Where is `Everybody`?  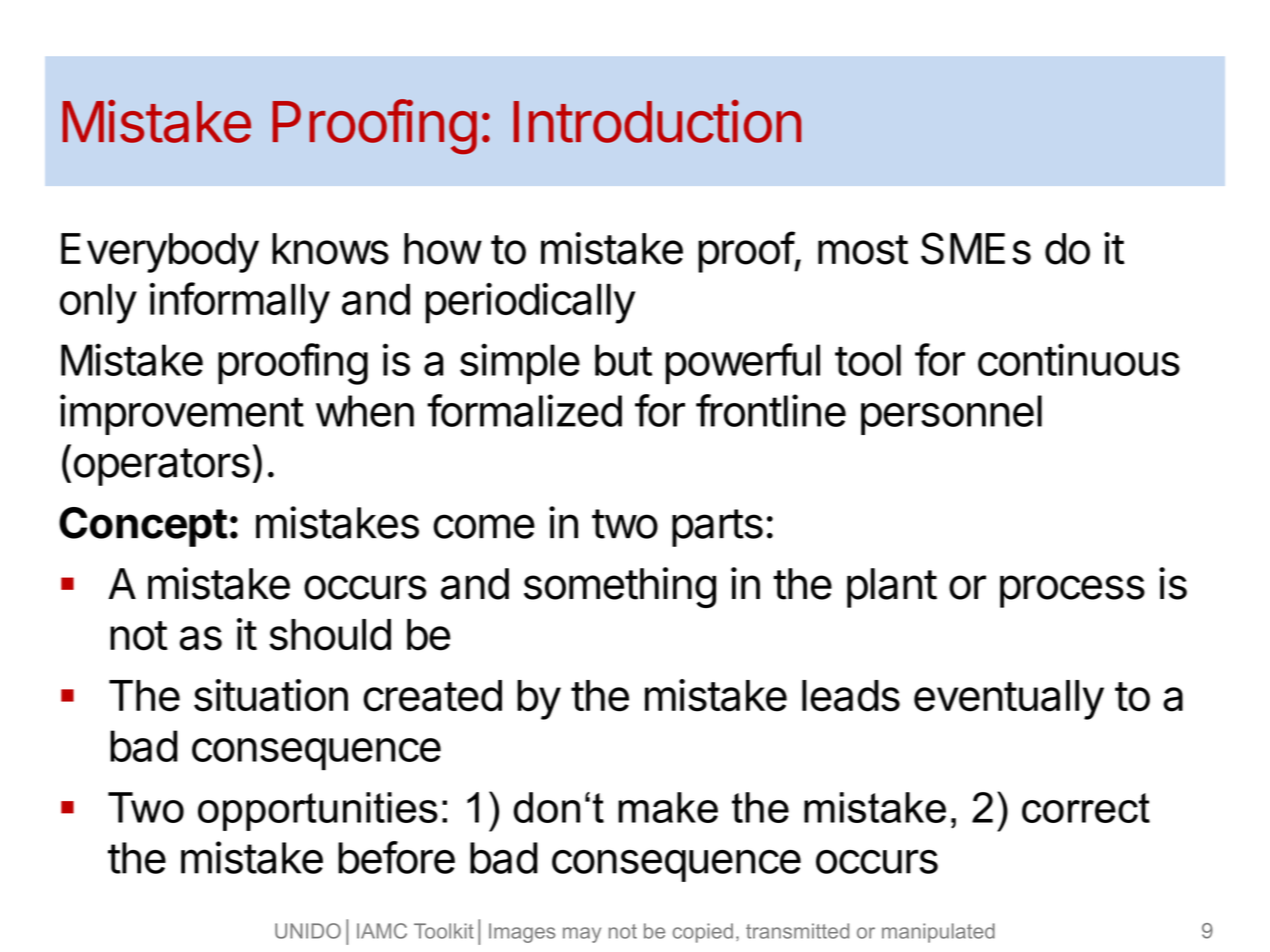
Everybody is located at coordinates (160, 253).
